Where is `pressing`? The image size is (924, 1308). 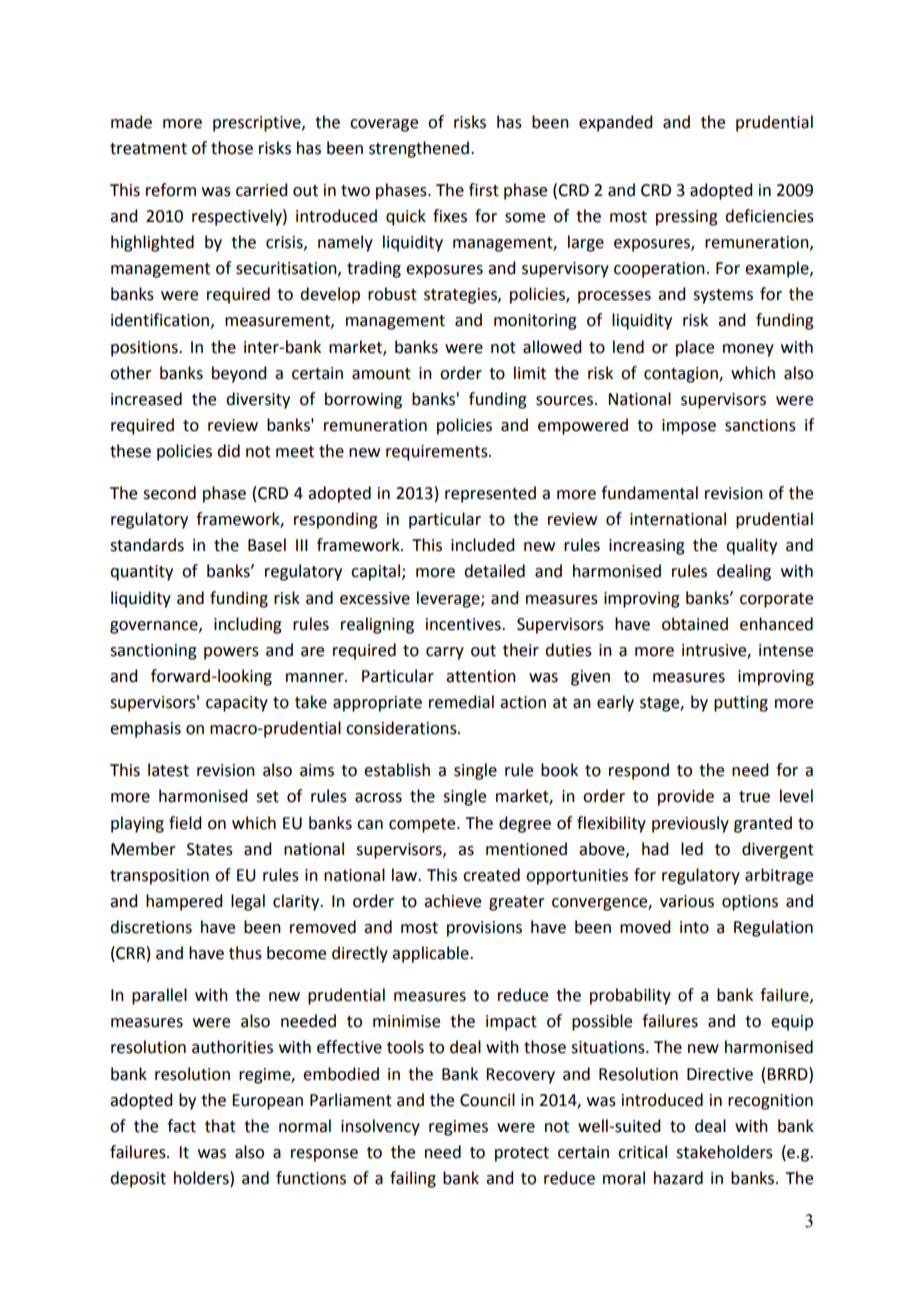
pressing is located at coordinates (687, 218).
